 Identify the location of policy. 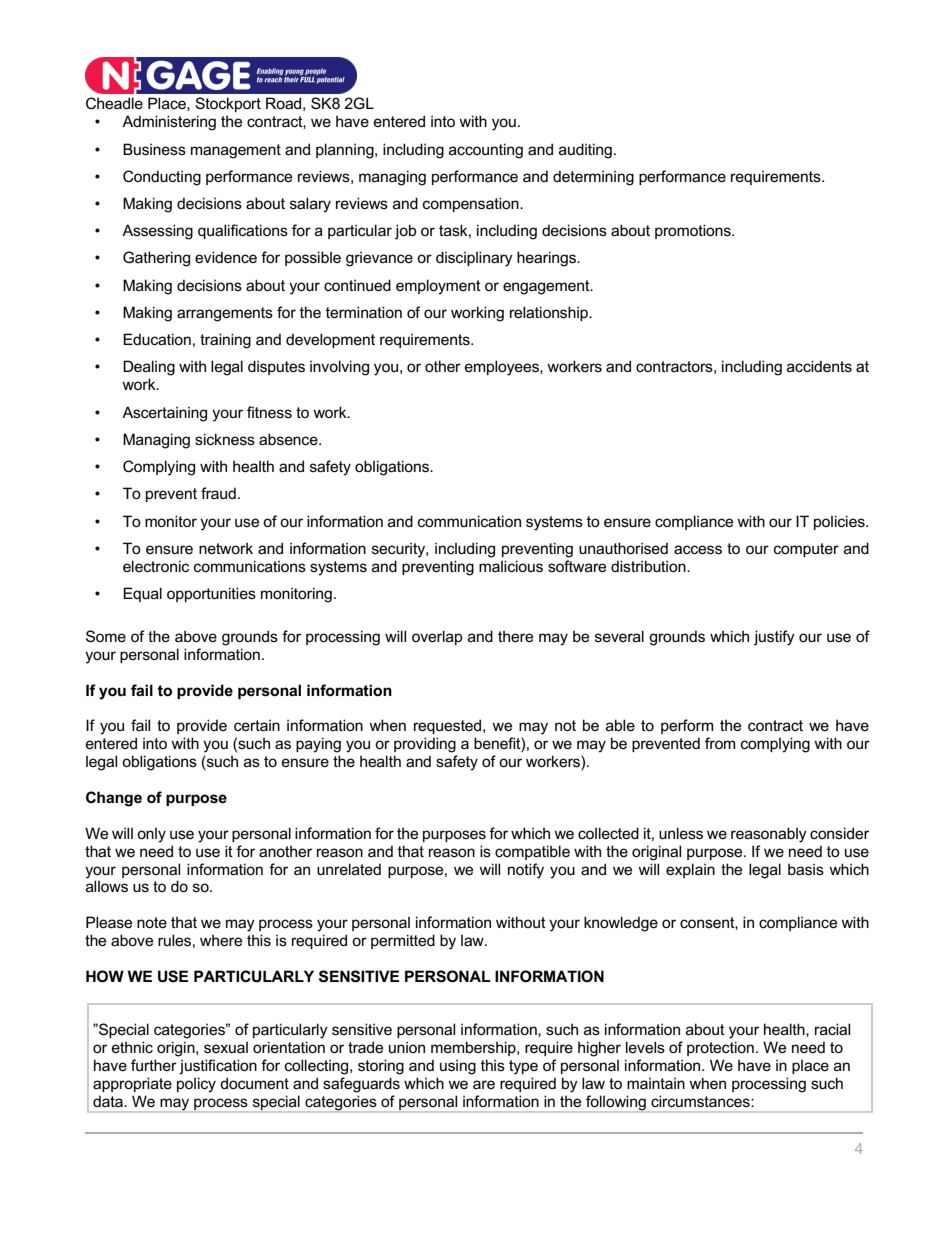
(196, 1085).
